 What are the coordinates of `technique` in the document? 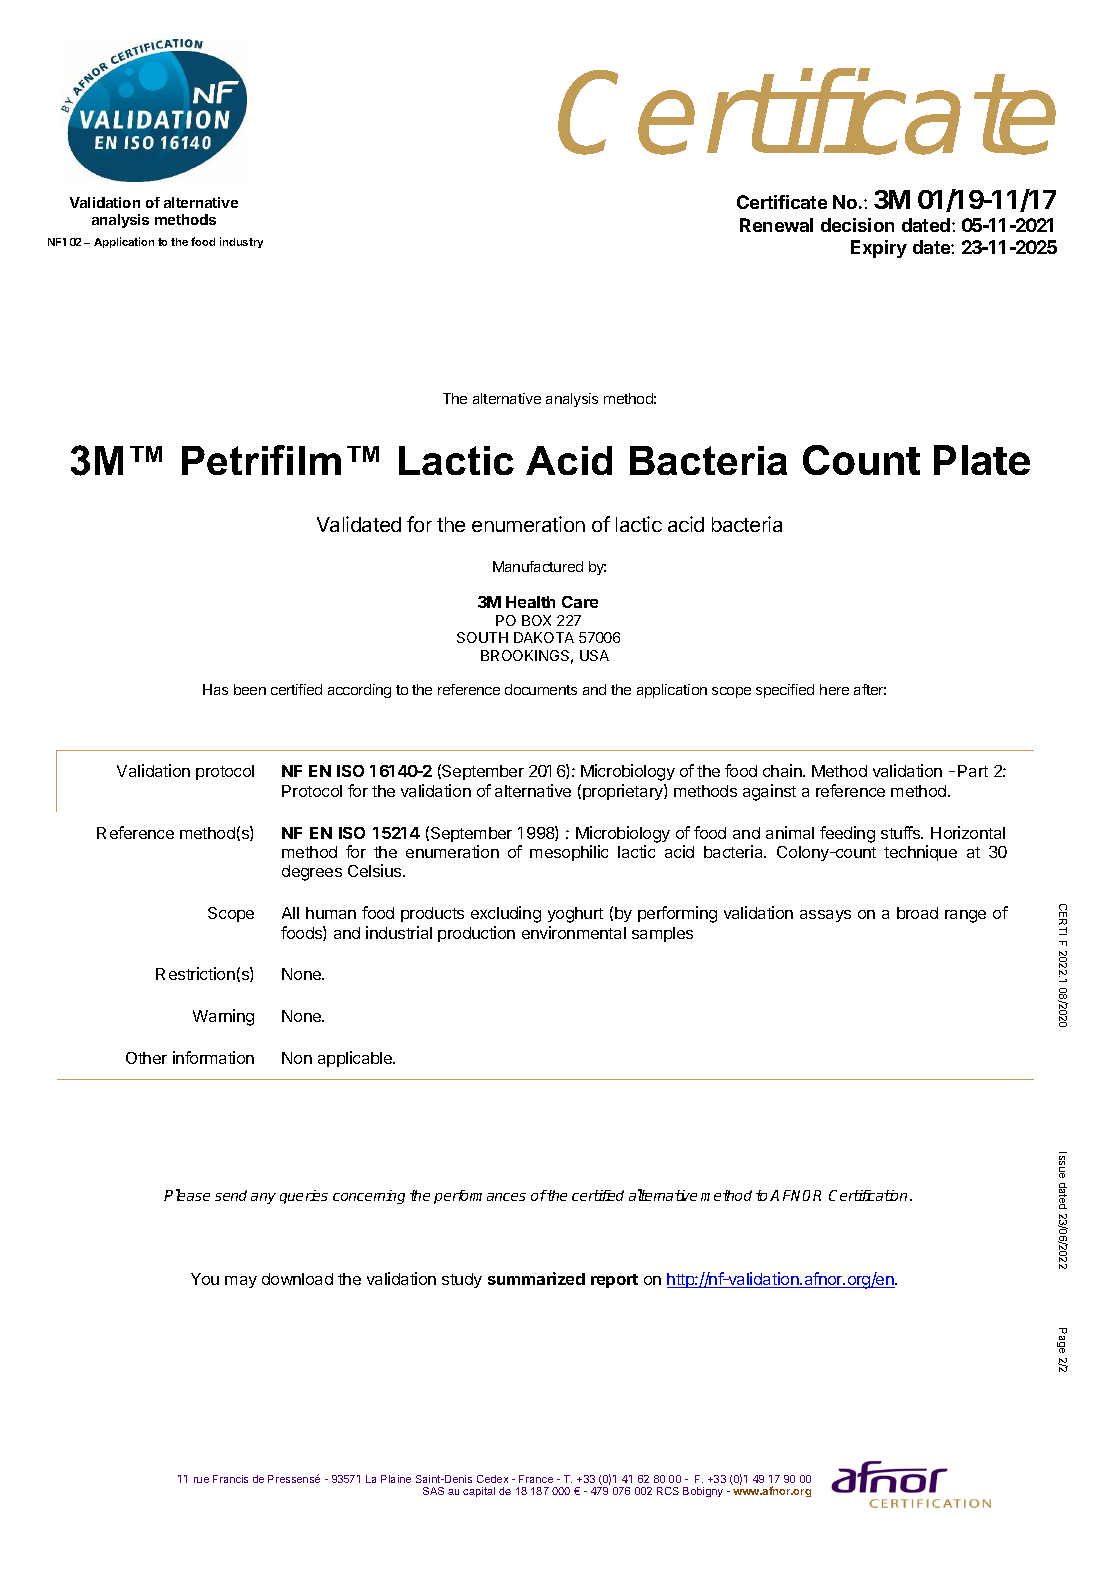 It's located at (920, 853).
